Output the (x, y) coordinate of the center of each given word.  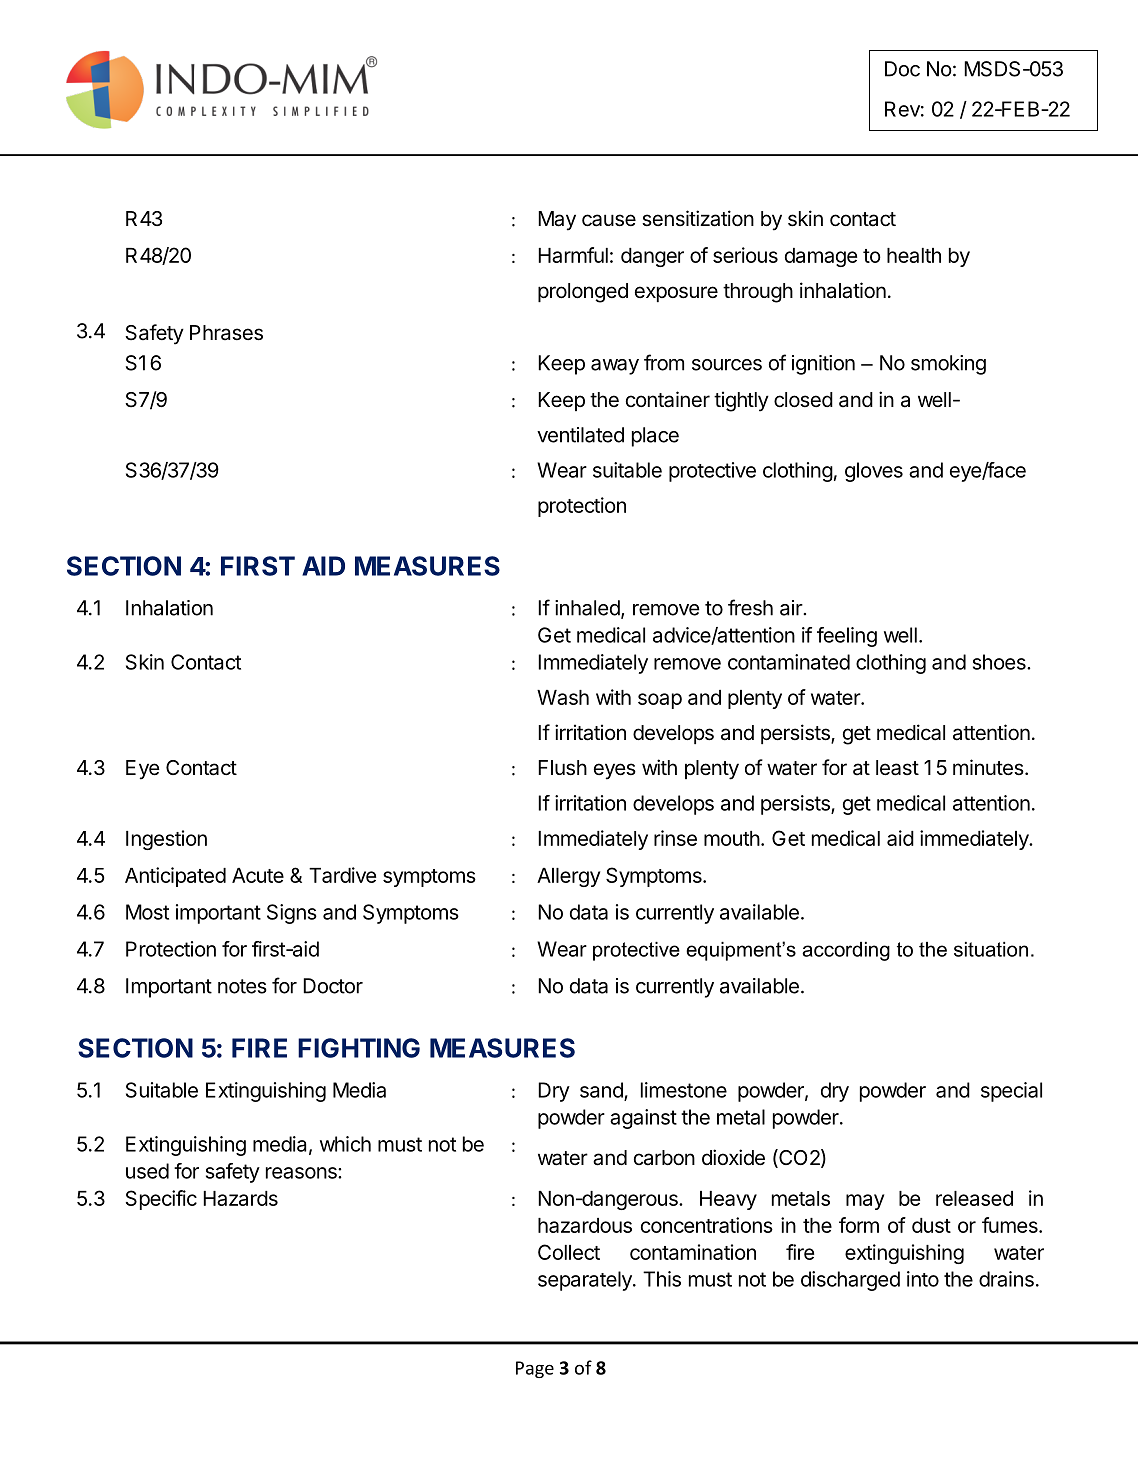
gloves (874, 472)
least (897, 768)
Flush (562, 768)
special (1011, 1092)
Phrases (226, 333)
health (914, 255)
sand (602, 1091)
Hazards (240, 1198)
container (668, 399)
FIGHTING (359, 1048)
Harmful (573, 255)
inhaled (587, 608)
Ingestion (166, 840)
